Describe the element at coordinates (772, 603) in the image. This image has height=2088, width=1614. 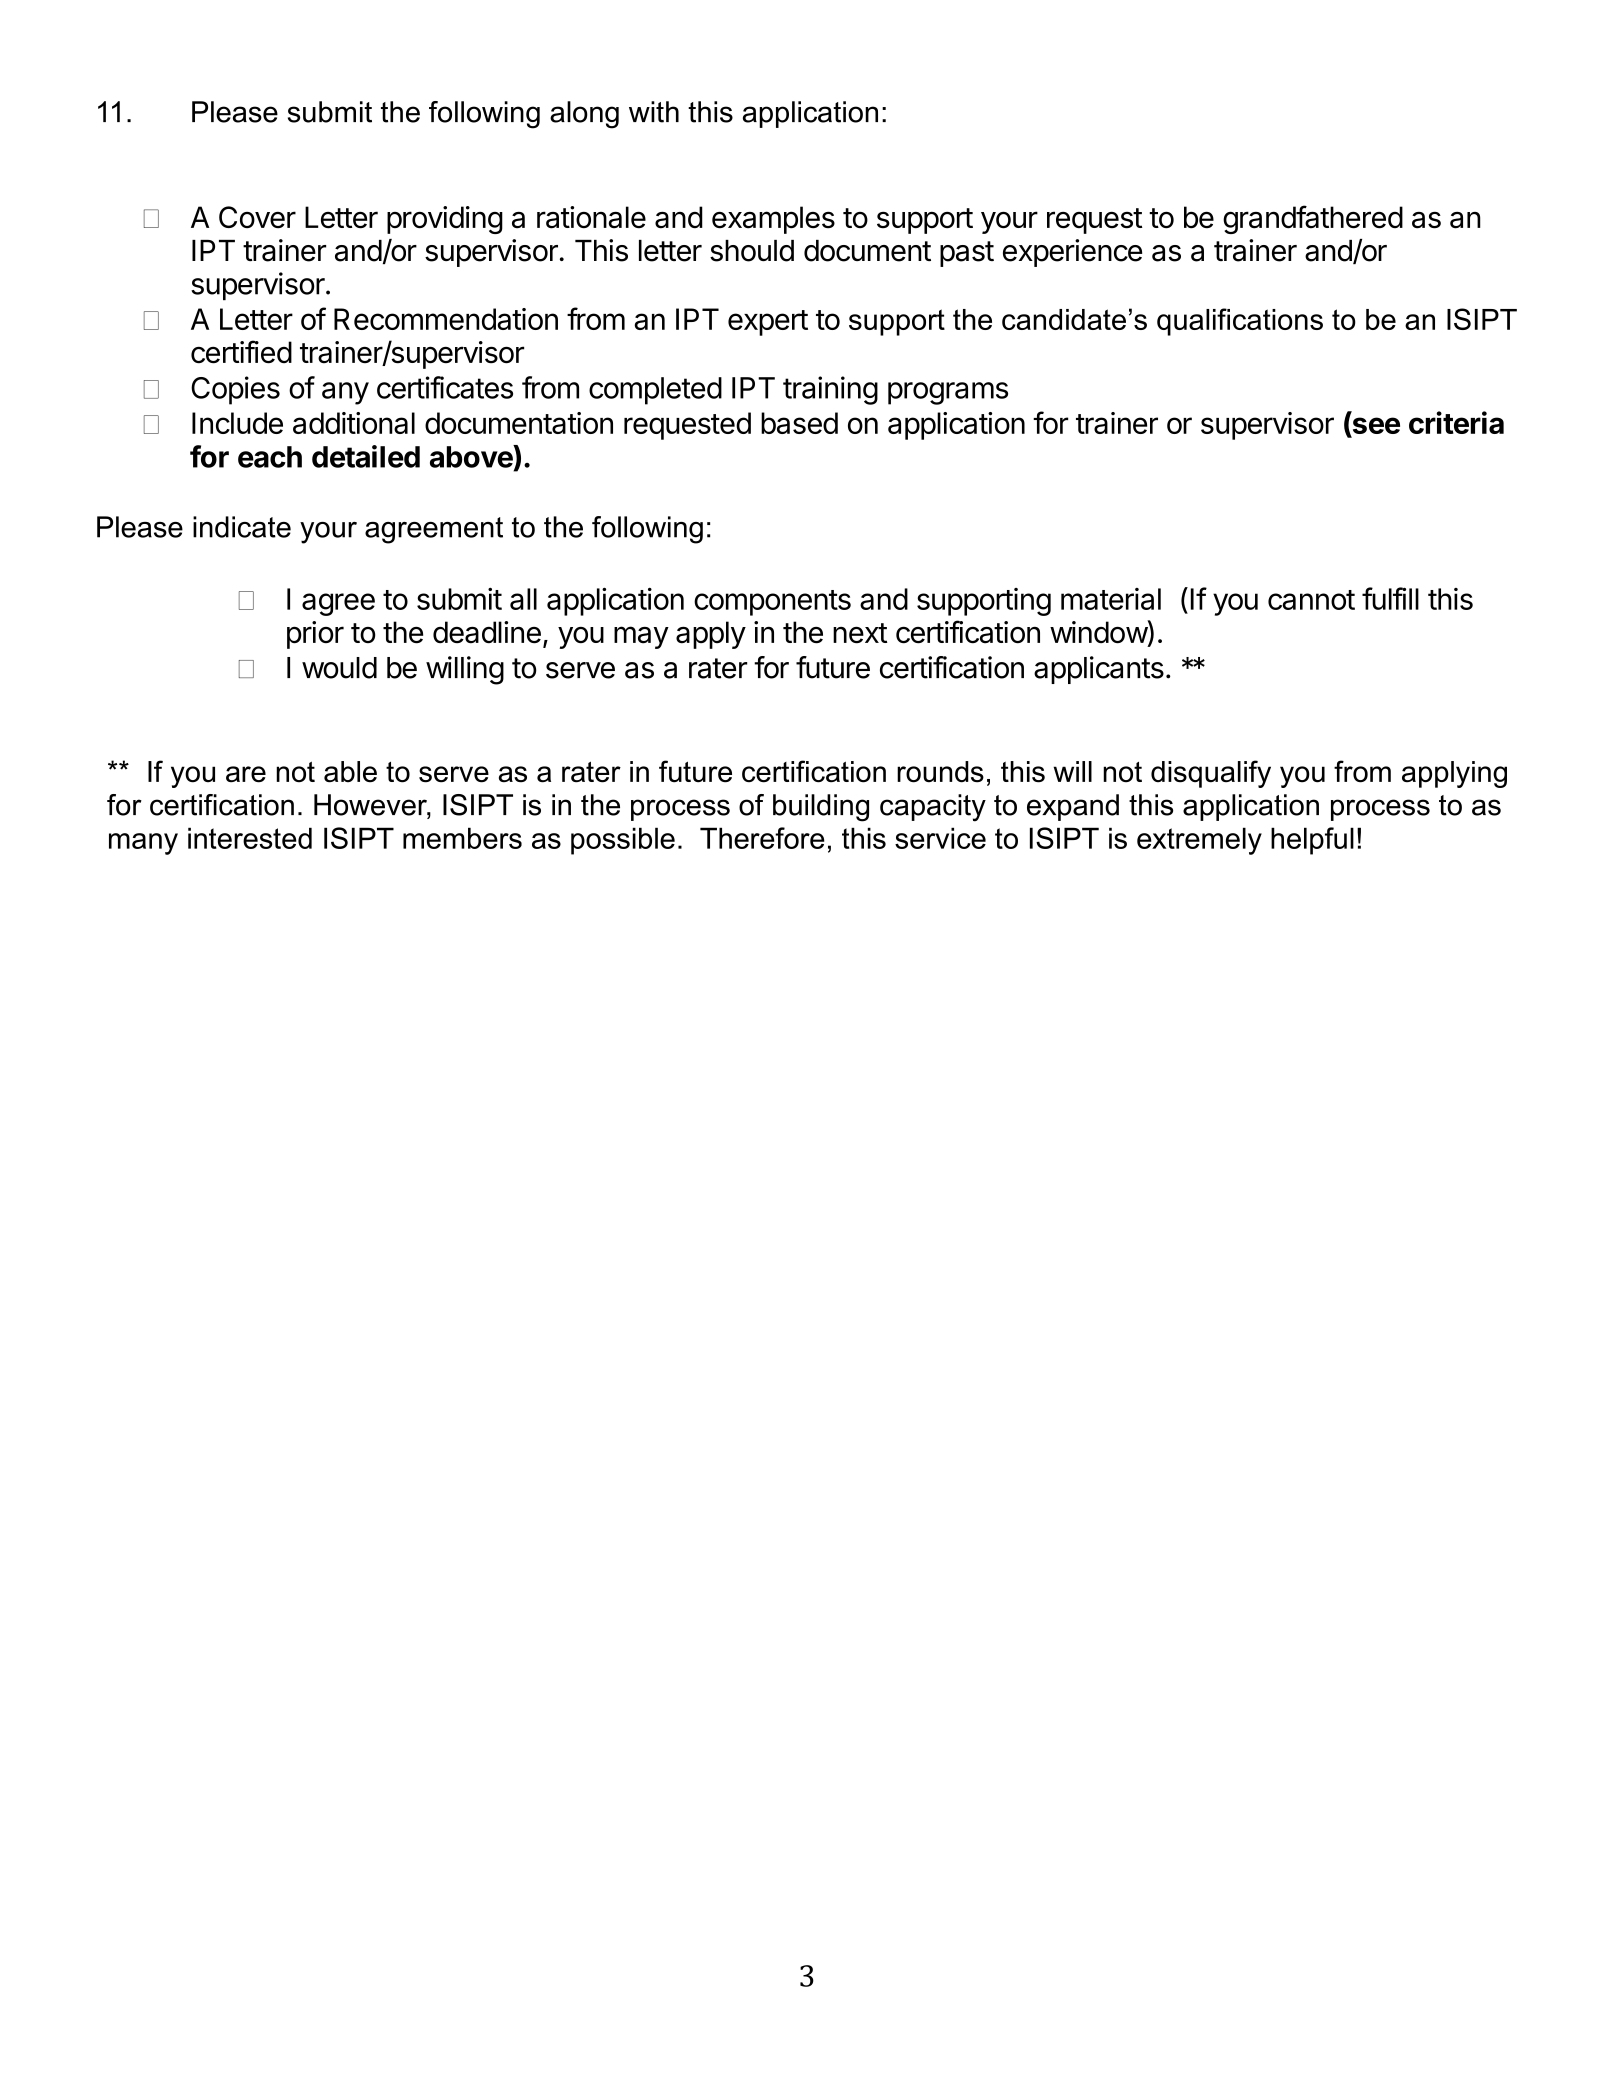
I see `components` at that location.
